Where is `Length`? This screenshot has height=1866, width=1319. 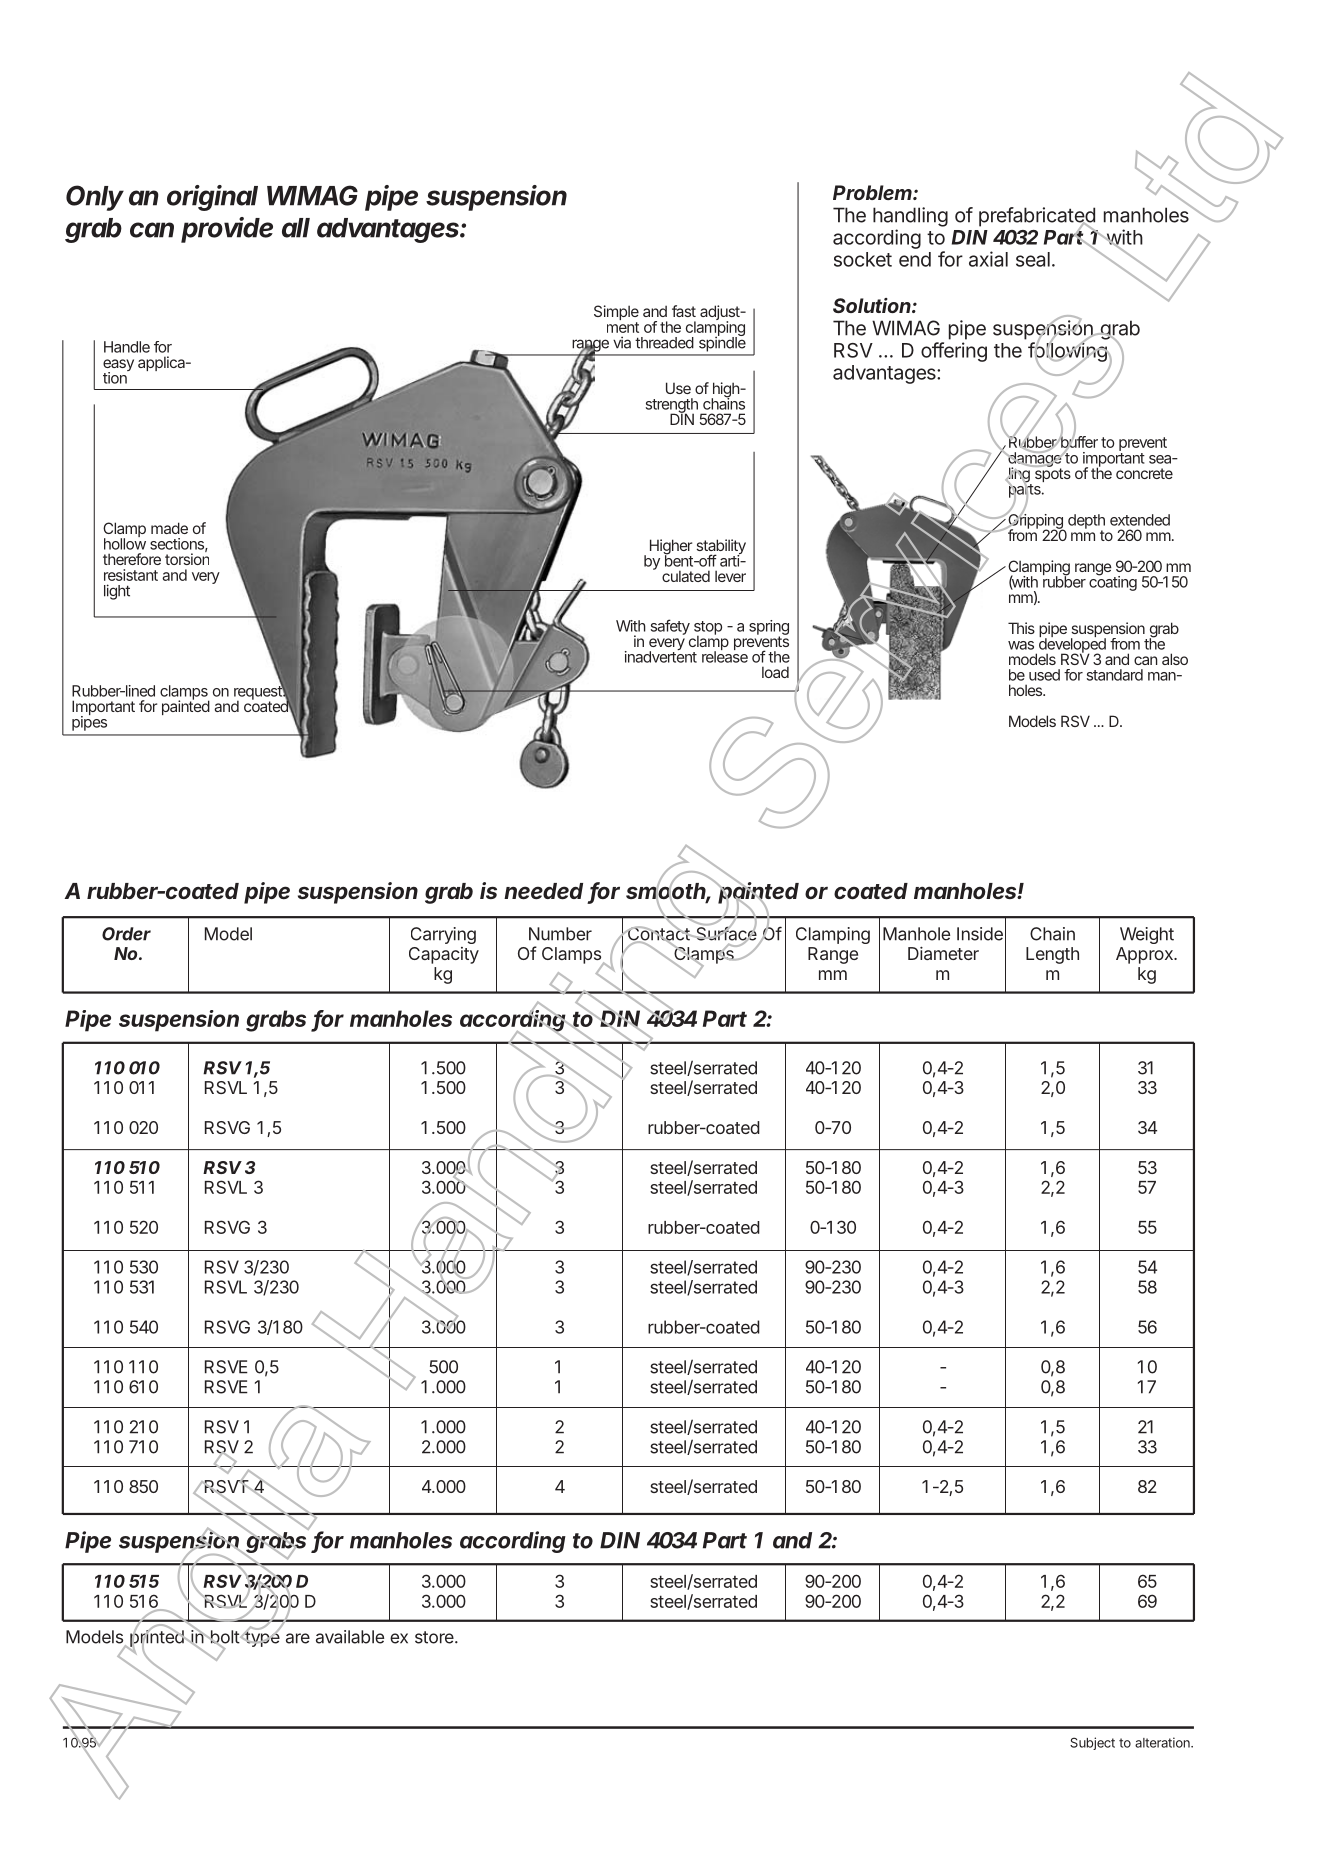 Length is located at coordinates (1052, 955).
